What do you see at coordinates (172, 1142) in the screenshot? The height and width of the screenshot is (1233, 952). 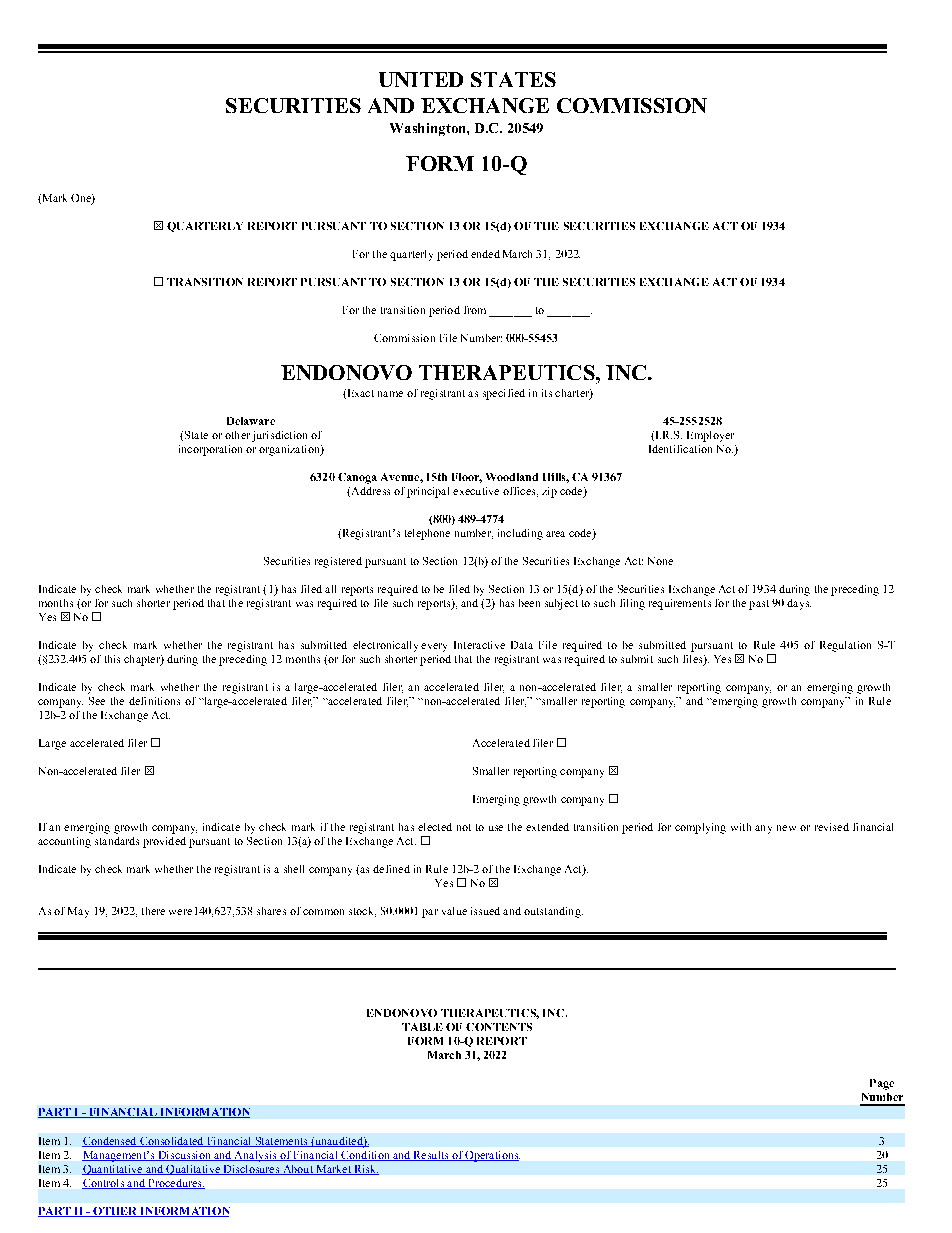 I see `Consolidated` at bounding box center [172, 1142].
